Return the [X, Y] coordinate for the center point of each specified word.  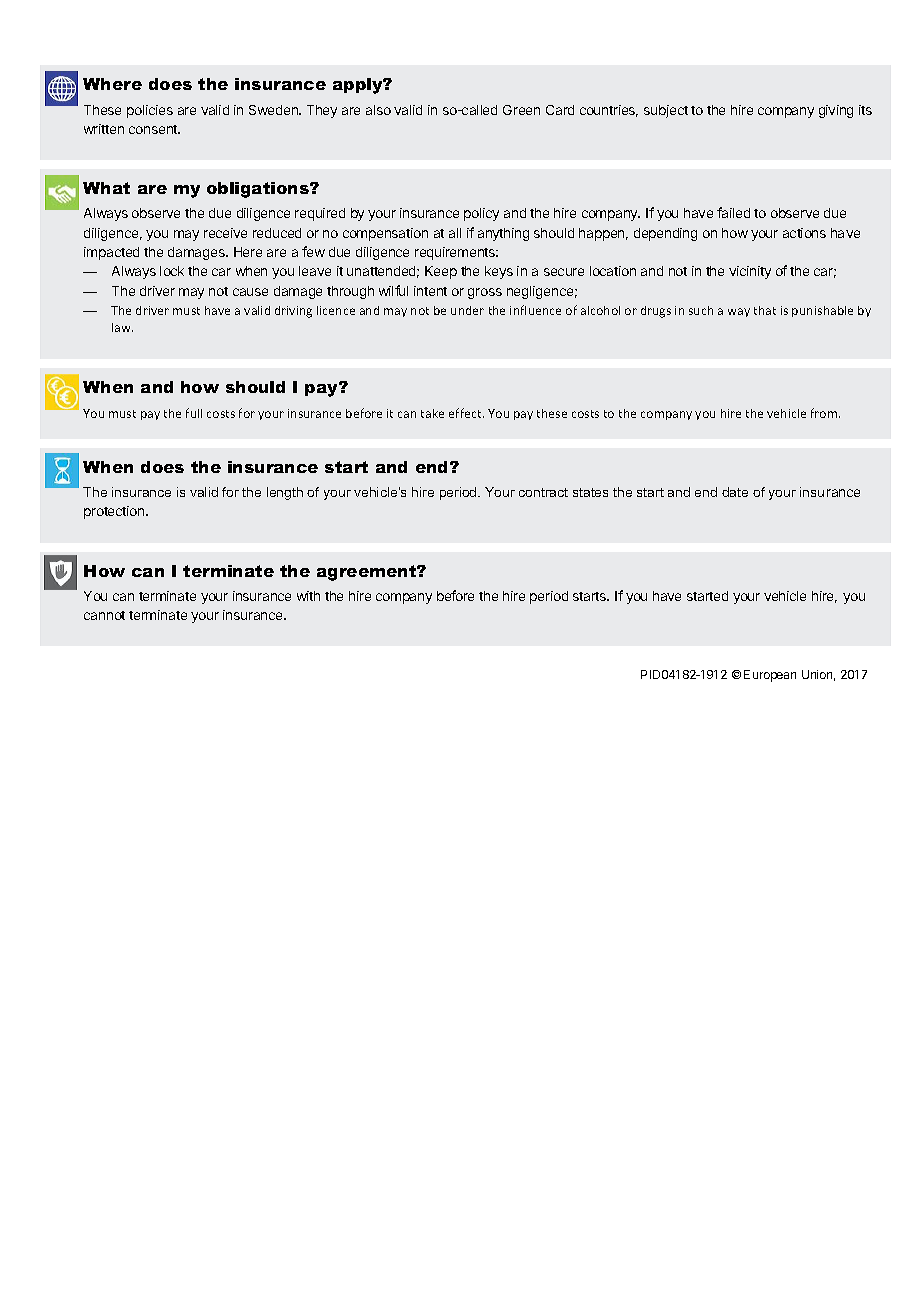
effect [466, 413]
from [825, 413]
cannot [104, 615]
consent [154, 129]
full [194, 413]
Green [521, 110]
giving [836, 111]
